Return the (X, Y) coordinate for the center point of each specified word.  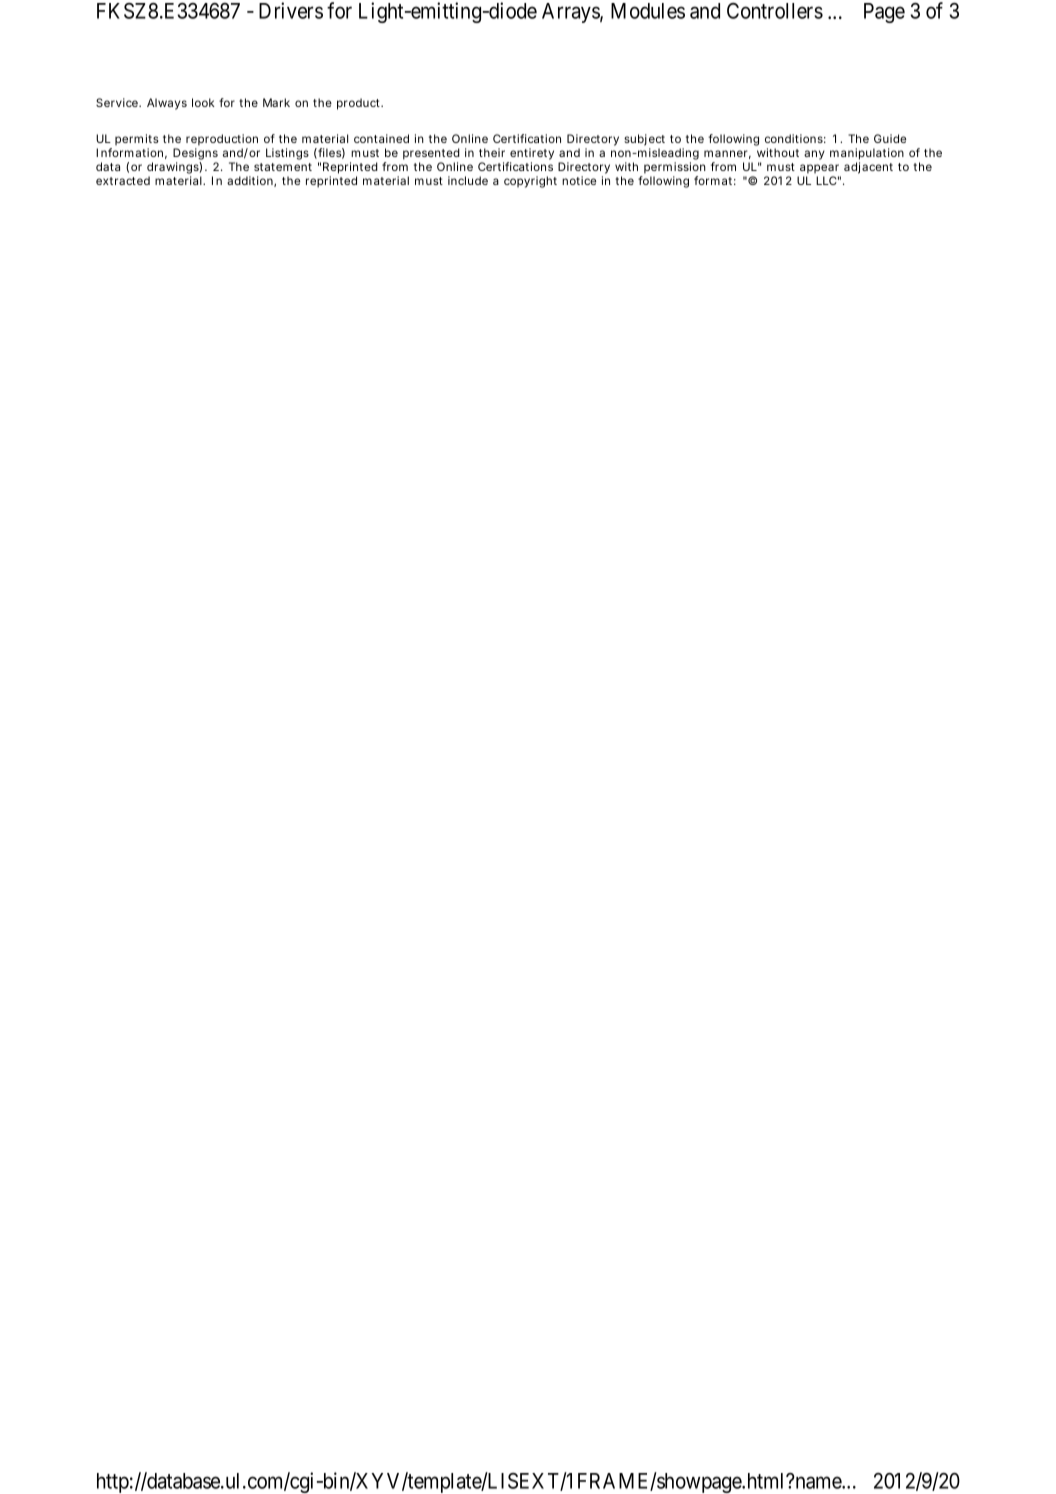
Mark (276, 102)
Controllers (775, 11)
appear (819, 169)
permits (137, 140)
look (203, 102)
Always (167, 104)
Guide (890, 138)
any (814, 155)
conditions (795, 138)
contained (381, 138)
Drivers (291, 10)
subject (644, 140)
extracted (123, 180)
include (468, 180)
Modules (648, 11)
